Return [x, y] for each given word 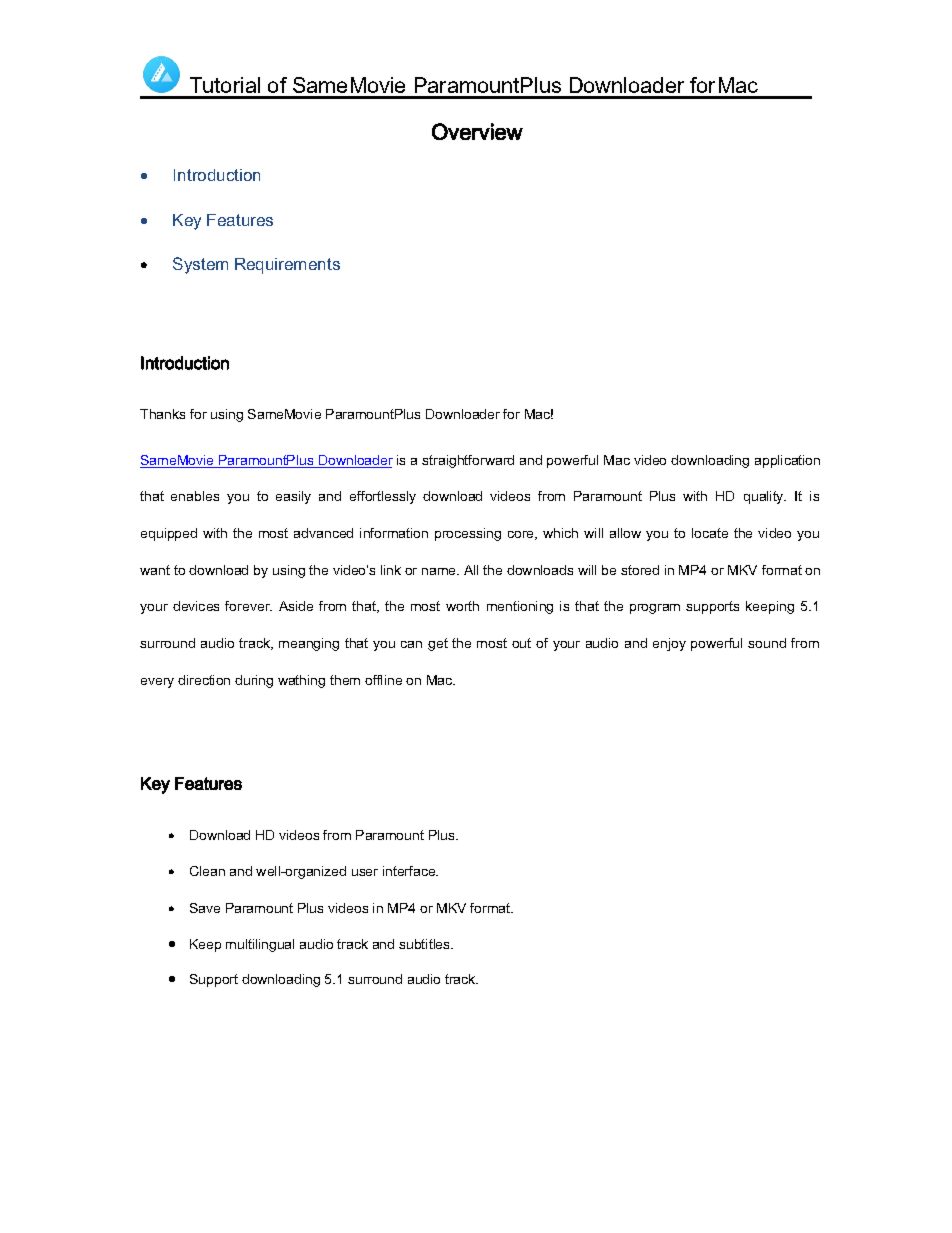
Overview [477, 131]
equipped [169, 534]
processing [468, 534]
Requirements [287, 266]
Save [205, 908]
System [200, 265]
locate [710, 533]
